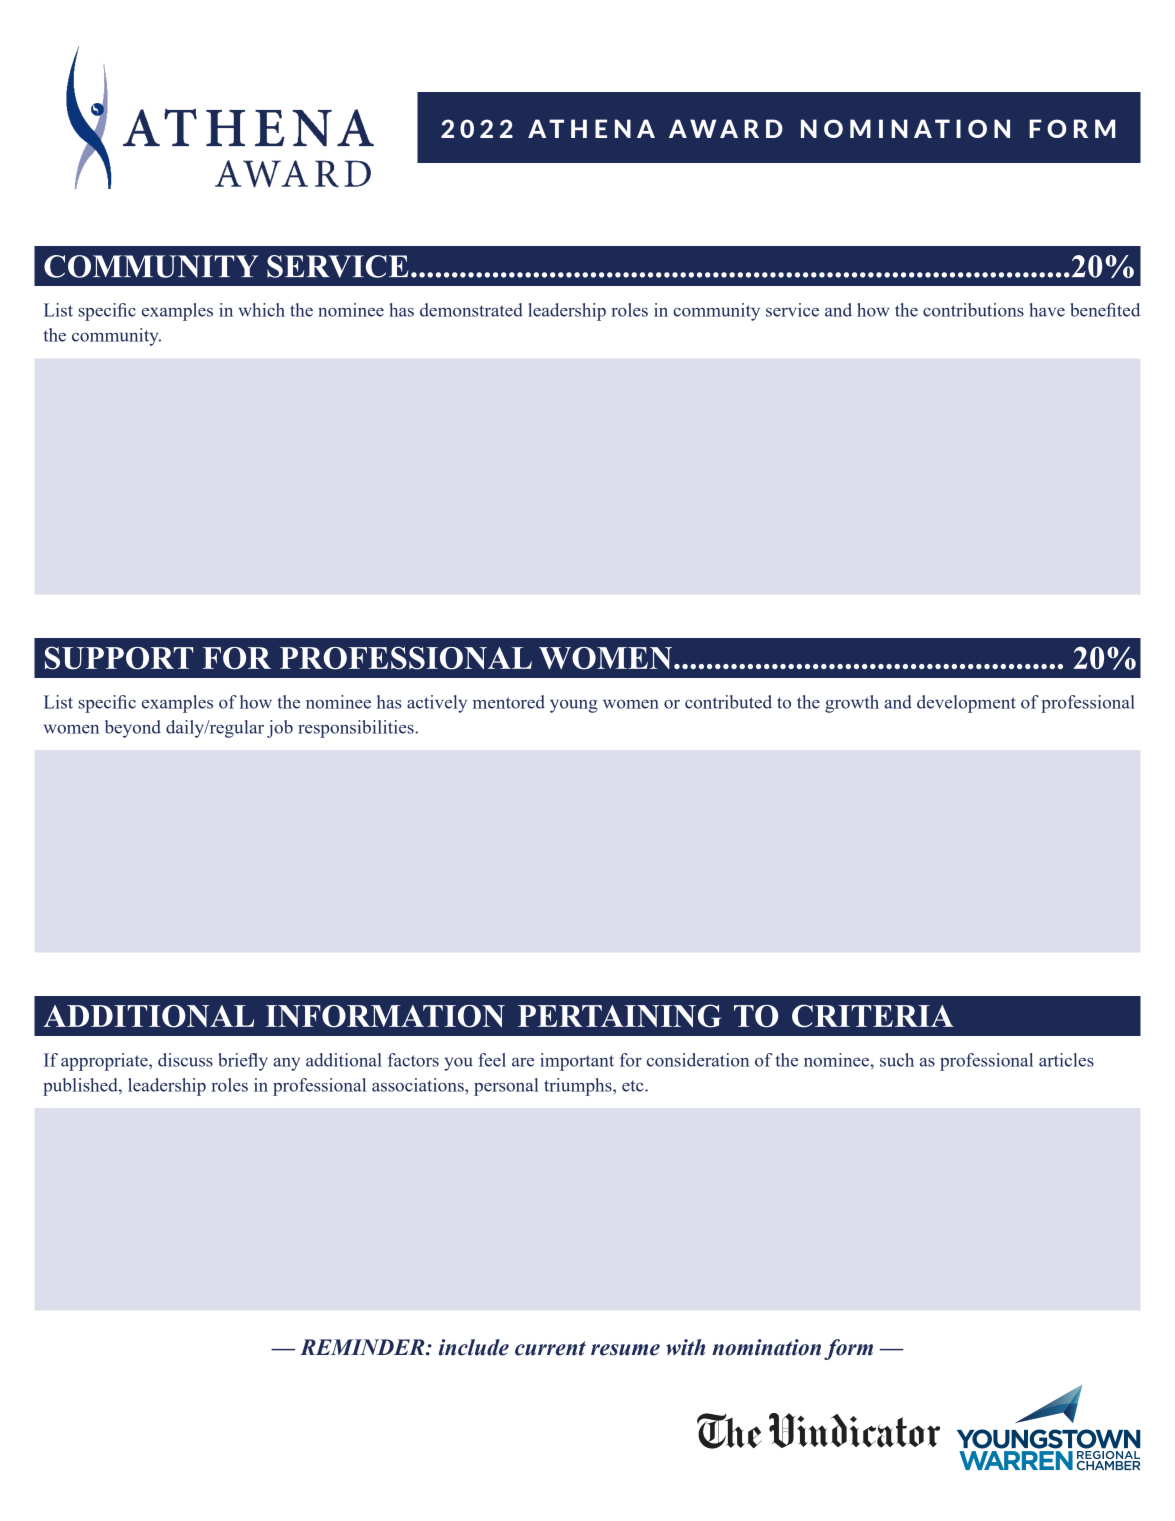 This page has width=1175, height=1521. What do you see at coordinates (973, 310) in the page?
I see `contributions` at bounding box center [973, 310].
